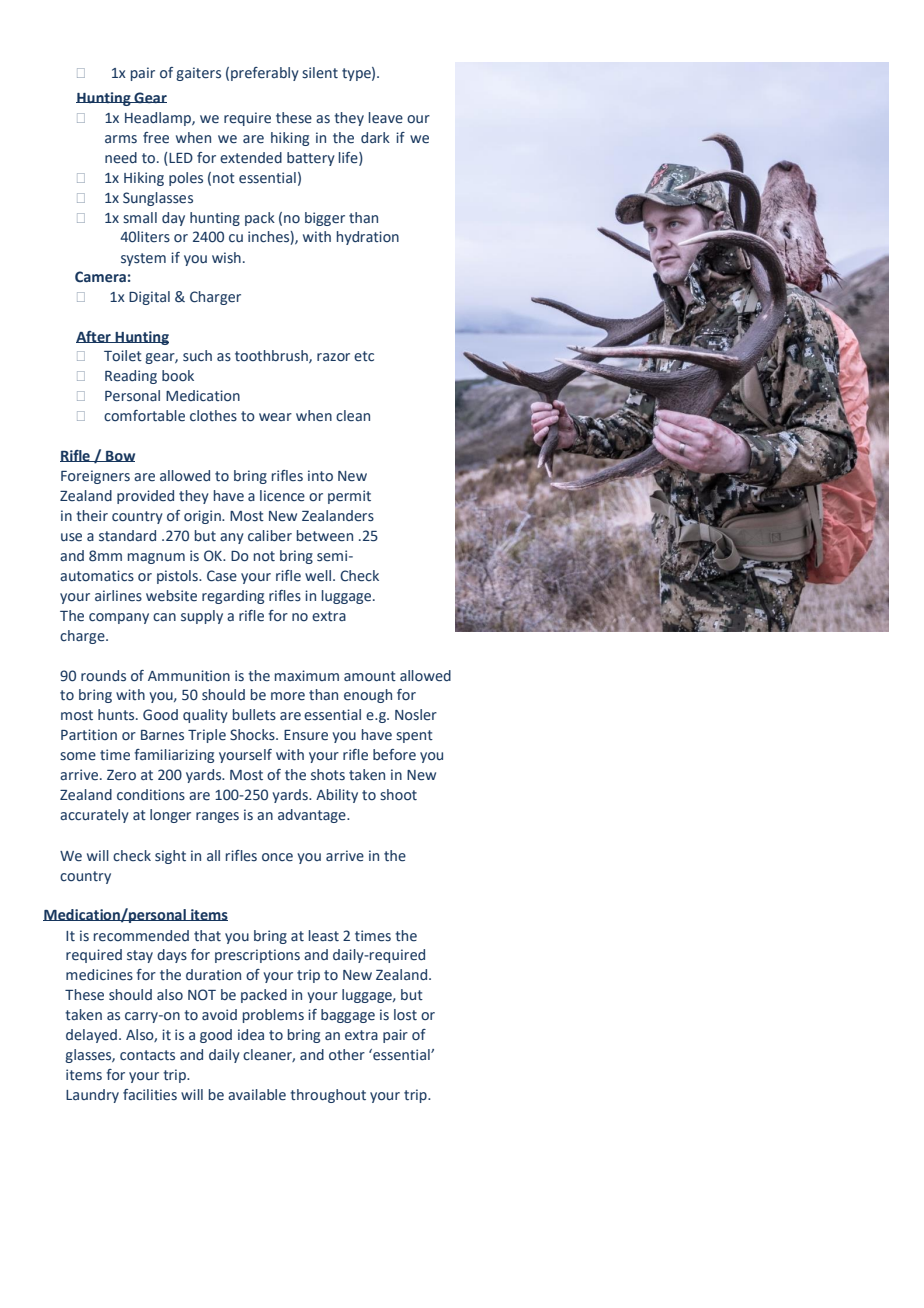 The height and width of the image is (1308, 924). What do you see at coordinates (121, 139) in the image?
I see `arms` at bounding box center [121, 139].
